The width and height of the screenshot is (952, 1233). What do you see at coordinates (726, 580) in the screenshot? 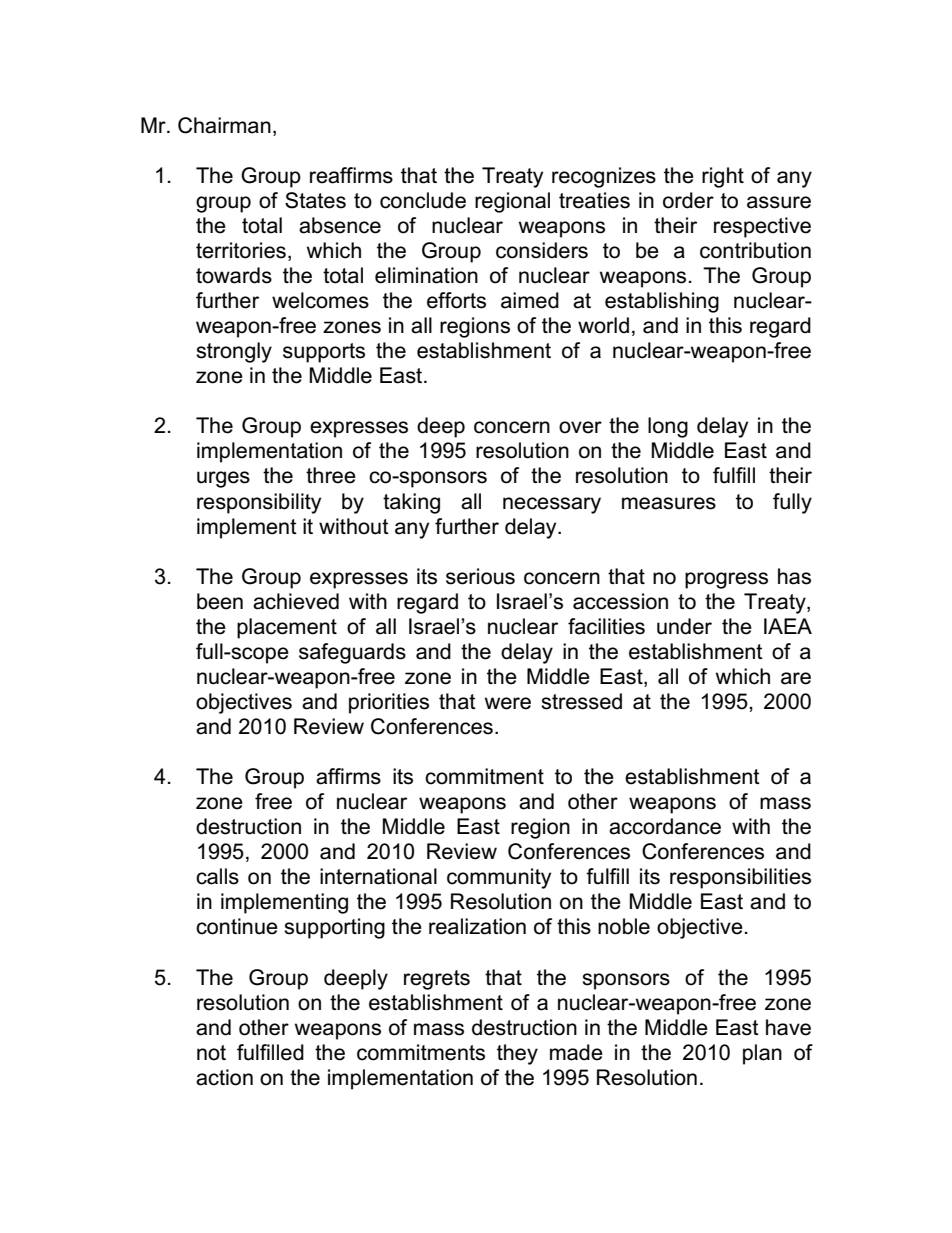
I see `progress` at bounding box center [726, 580].
